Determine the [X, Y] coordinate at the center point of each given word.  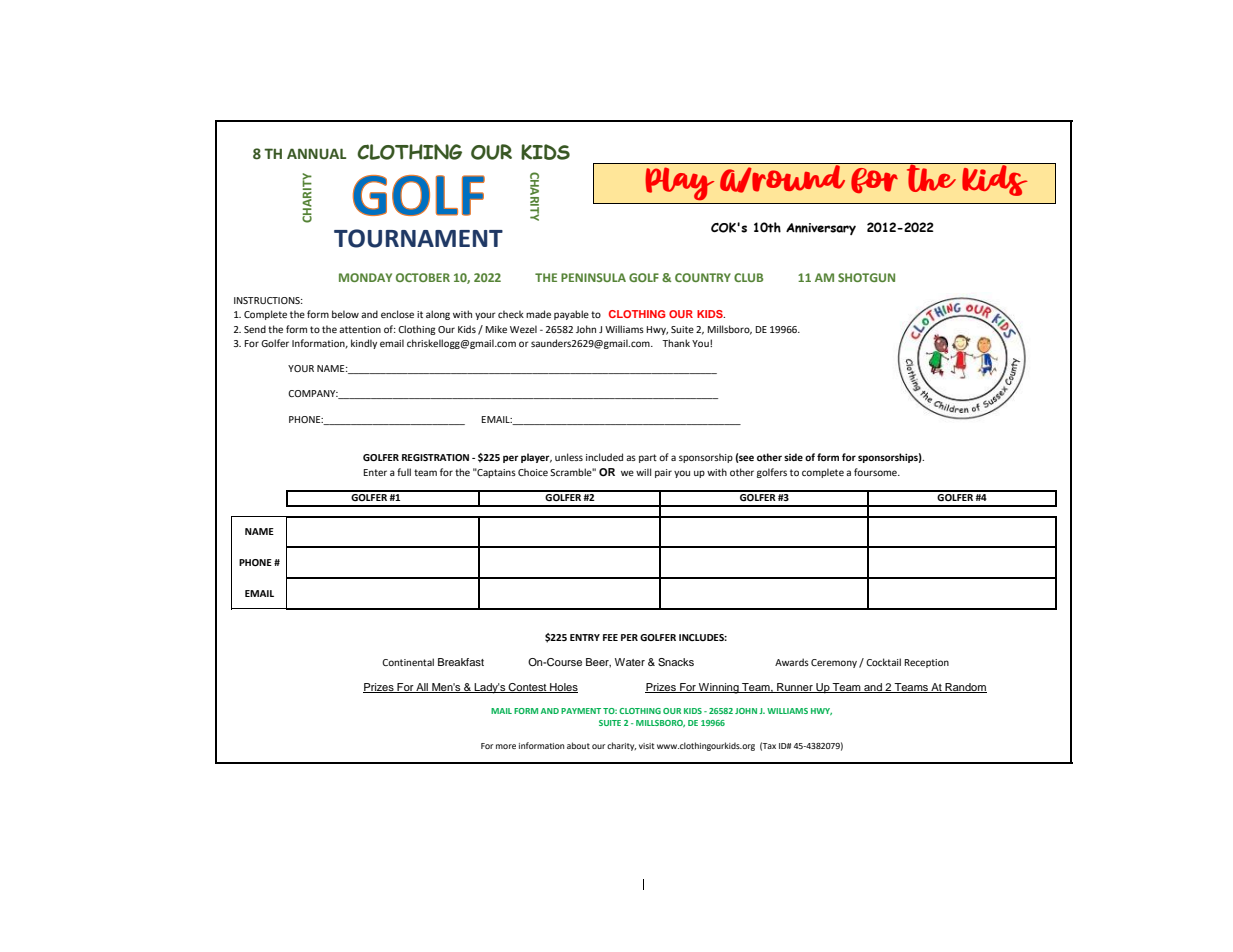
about [578, 745]
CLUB [748, 277]
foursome [876, 472]
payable [571, 315]
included [604, 457]
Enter [375, 472]
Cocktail [883, 662]
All [422, 688]
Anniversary [821, 229]
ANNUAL [316, 153]
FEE [610, 637]
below [345, 314]
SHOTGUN [866, 277]
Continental [408, 662]
